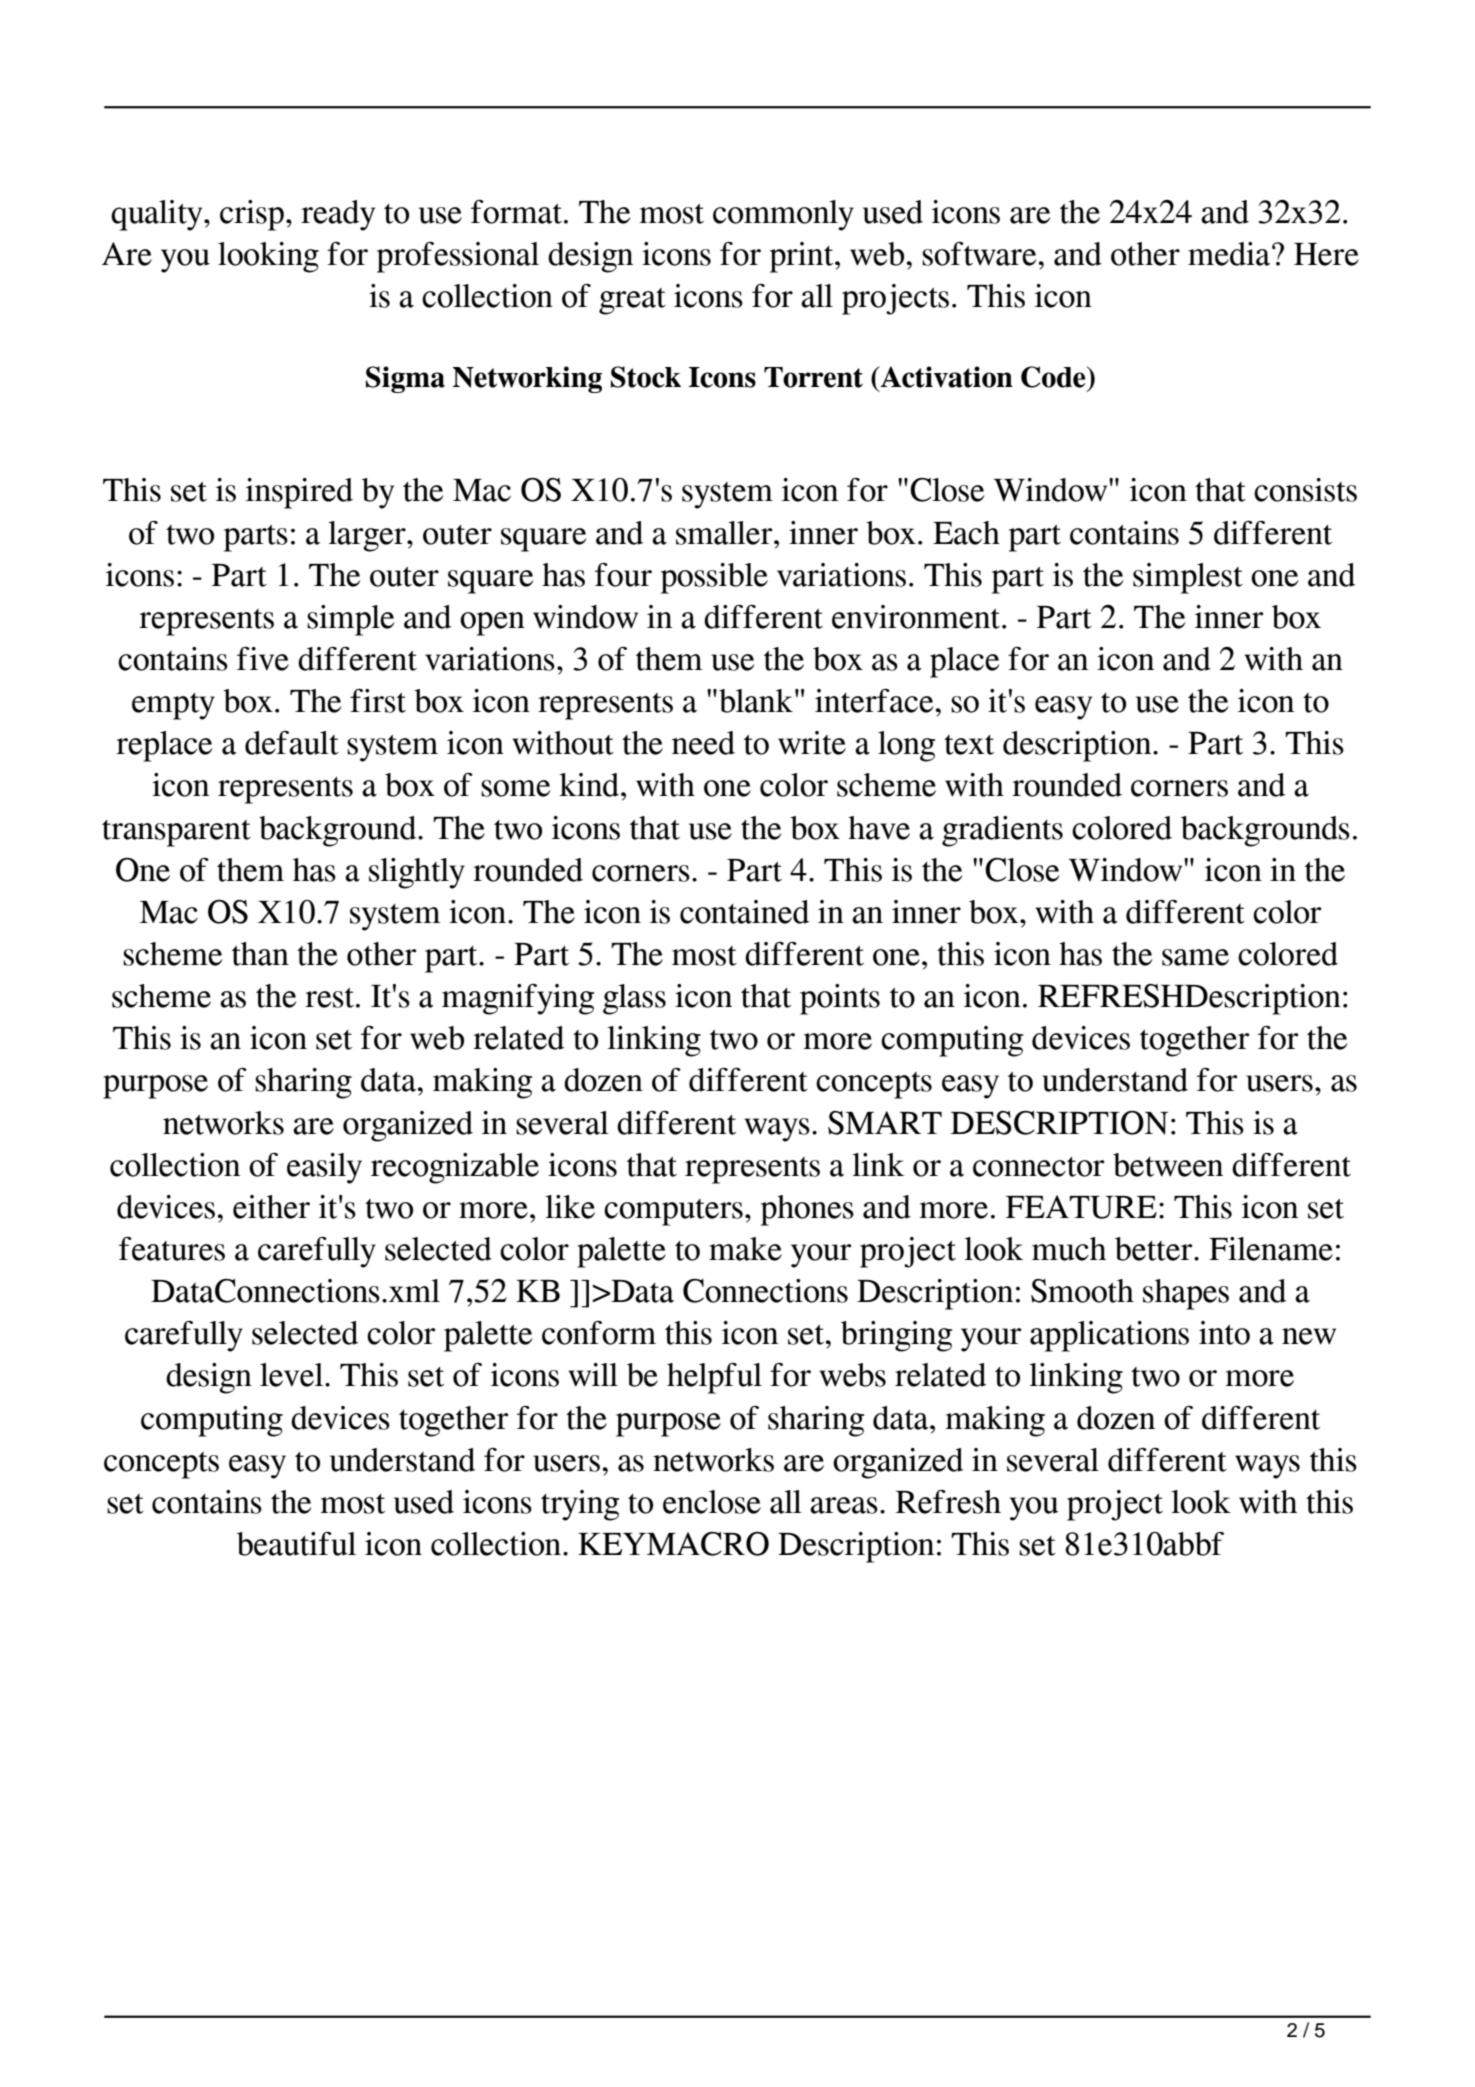 The height and width of the image is (2087, 1475). I want to click on blank, so click(756, 701).
